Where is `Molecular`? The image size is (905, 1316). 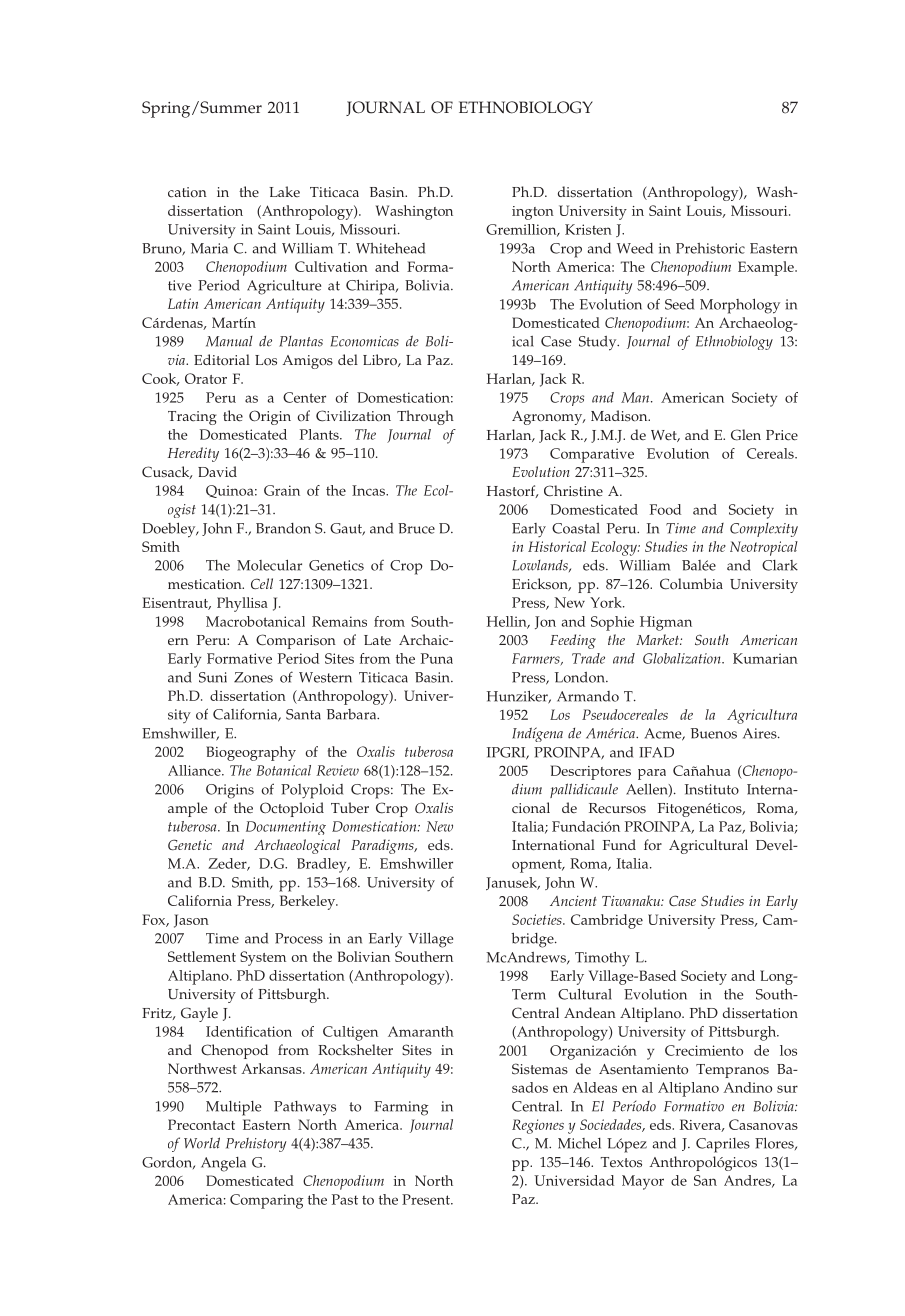
Molecular is located at coordinates (269, 565).
